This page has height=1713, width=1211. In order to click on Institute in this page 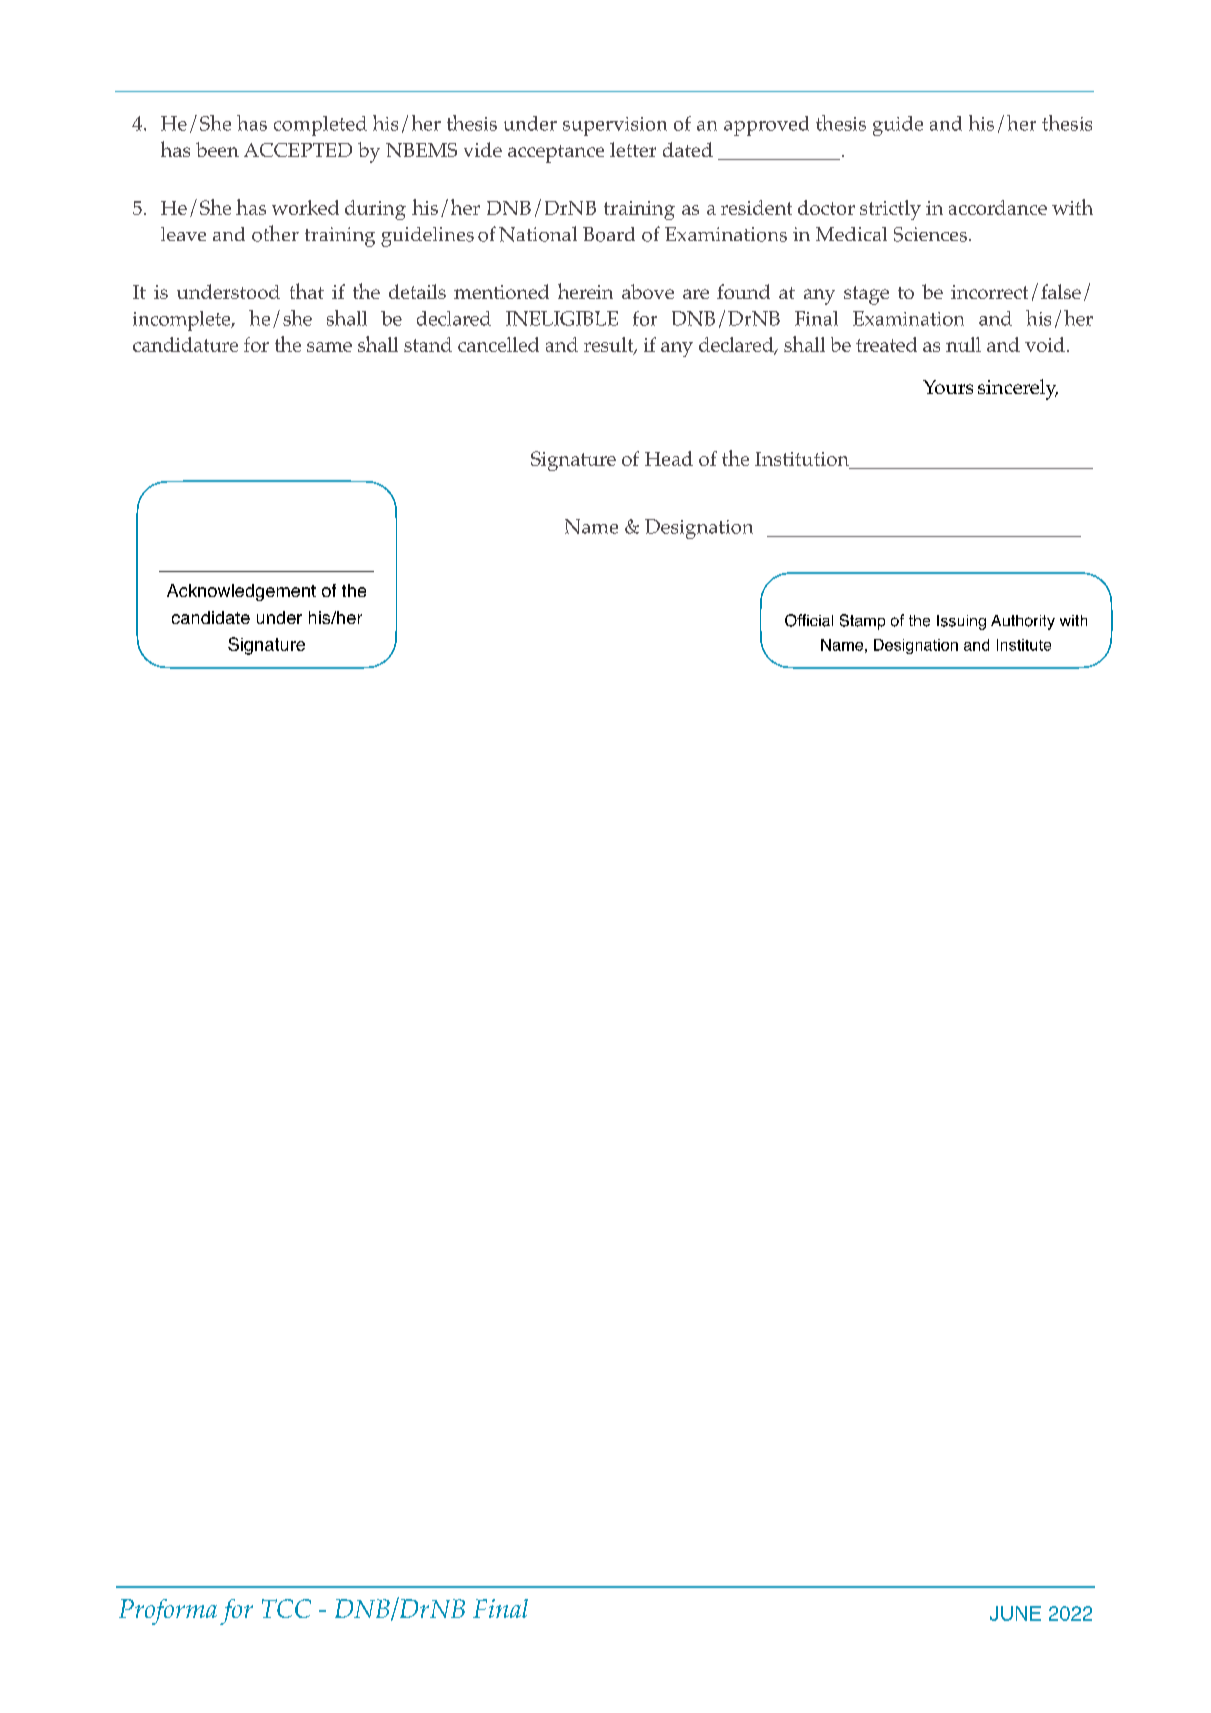, I will do `click(1024, 645)`.
